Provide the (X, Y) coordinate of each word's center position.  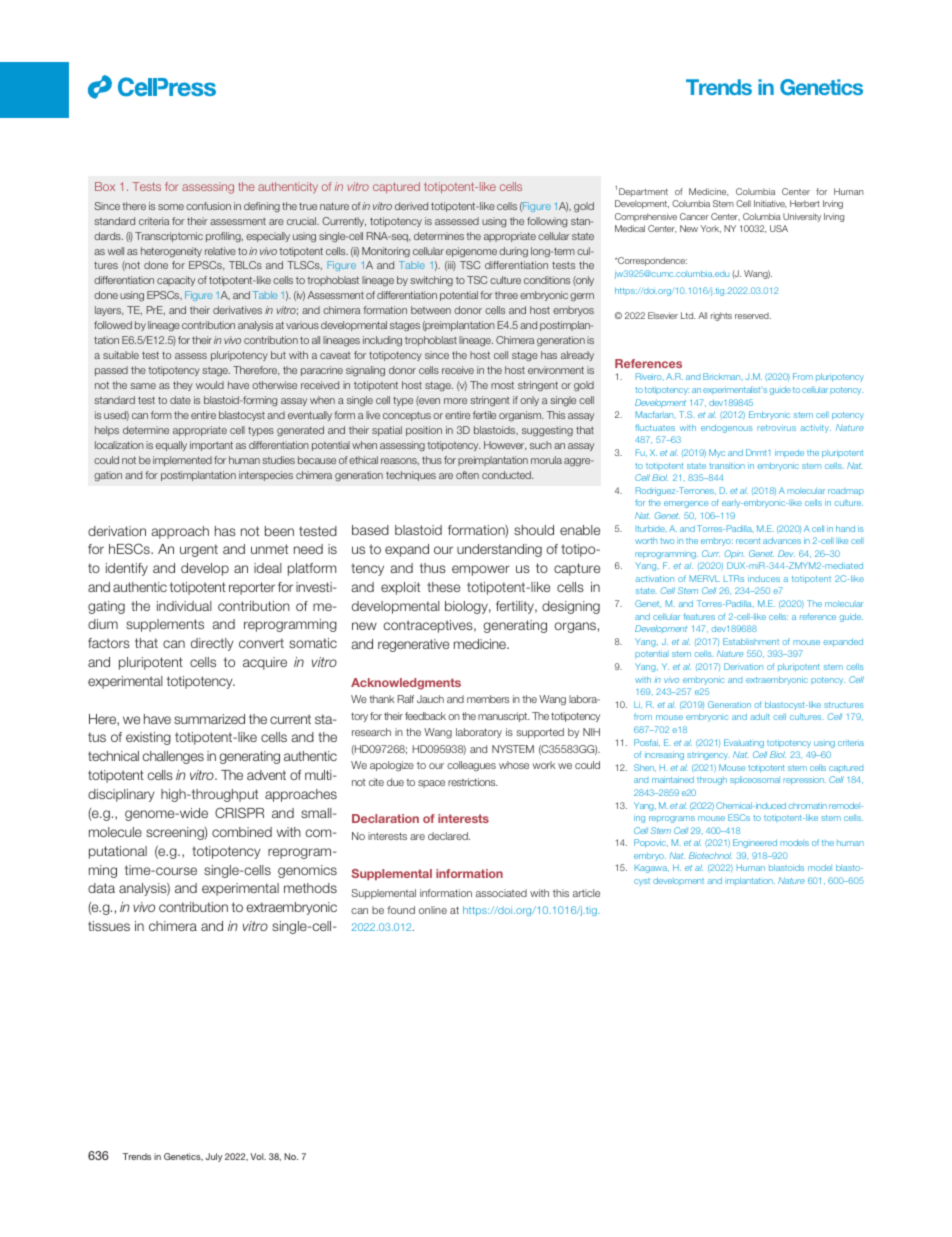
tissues (109, 926)
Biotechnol (710, 855)
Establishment (751, 641)
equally (171, 446)
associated (501, 893)
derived (411, 206)
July (213, 1157)
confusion (208, 206)
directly (212, 644)
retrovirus (776, 428)
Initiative (770, 204)
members (488, 699)
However (505, 445)
